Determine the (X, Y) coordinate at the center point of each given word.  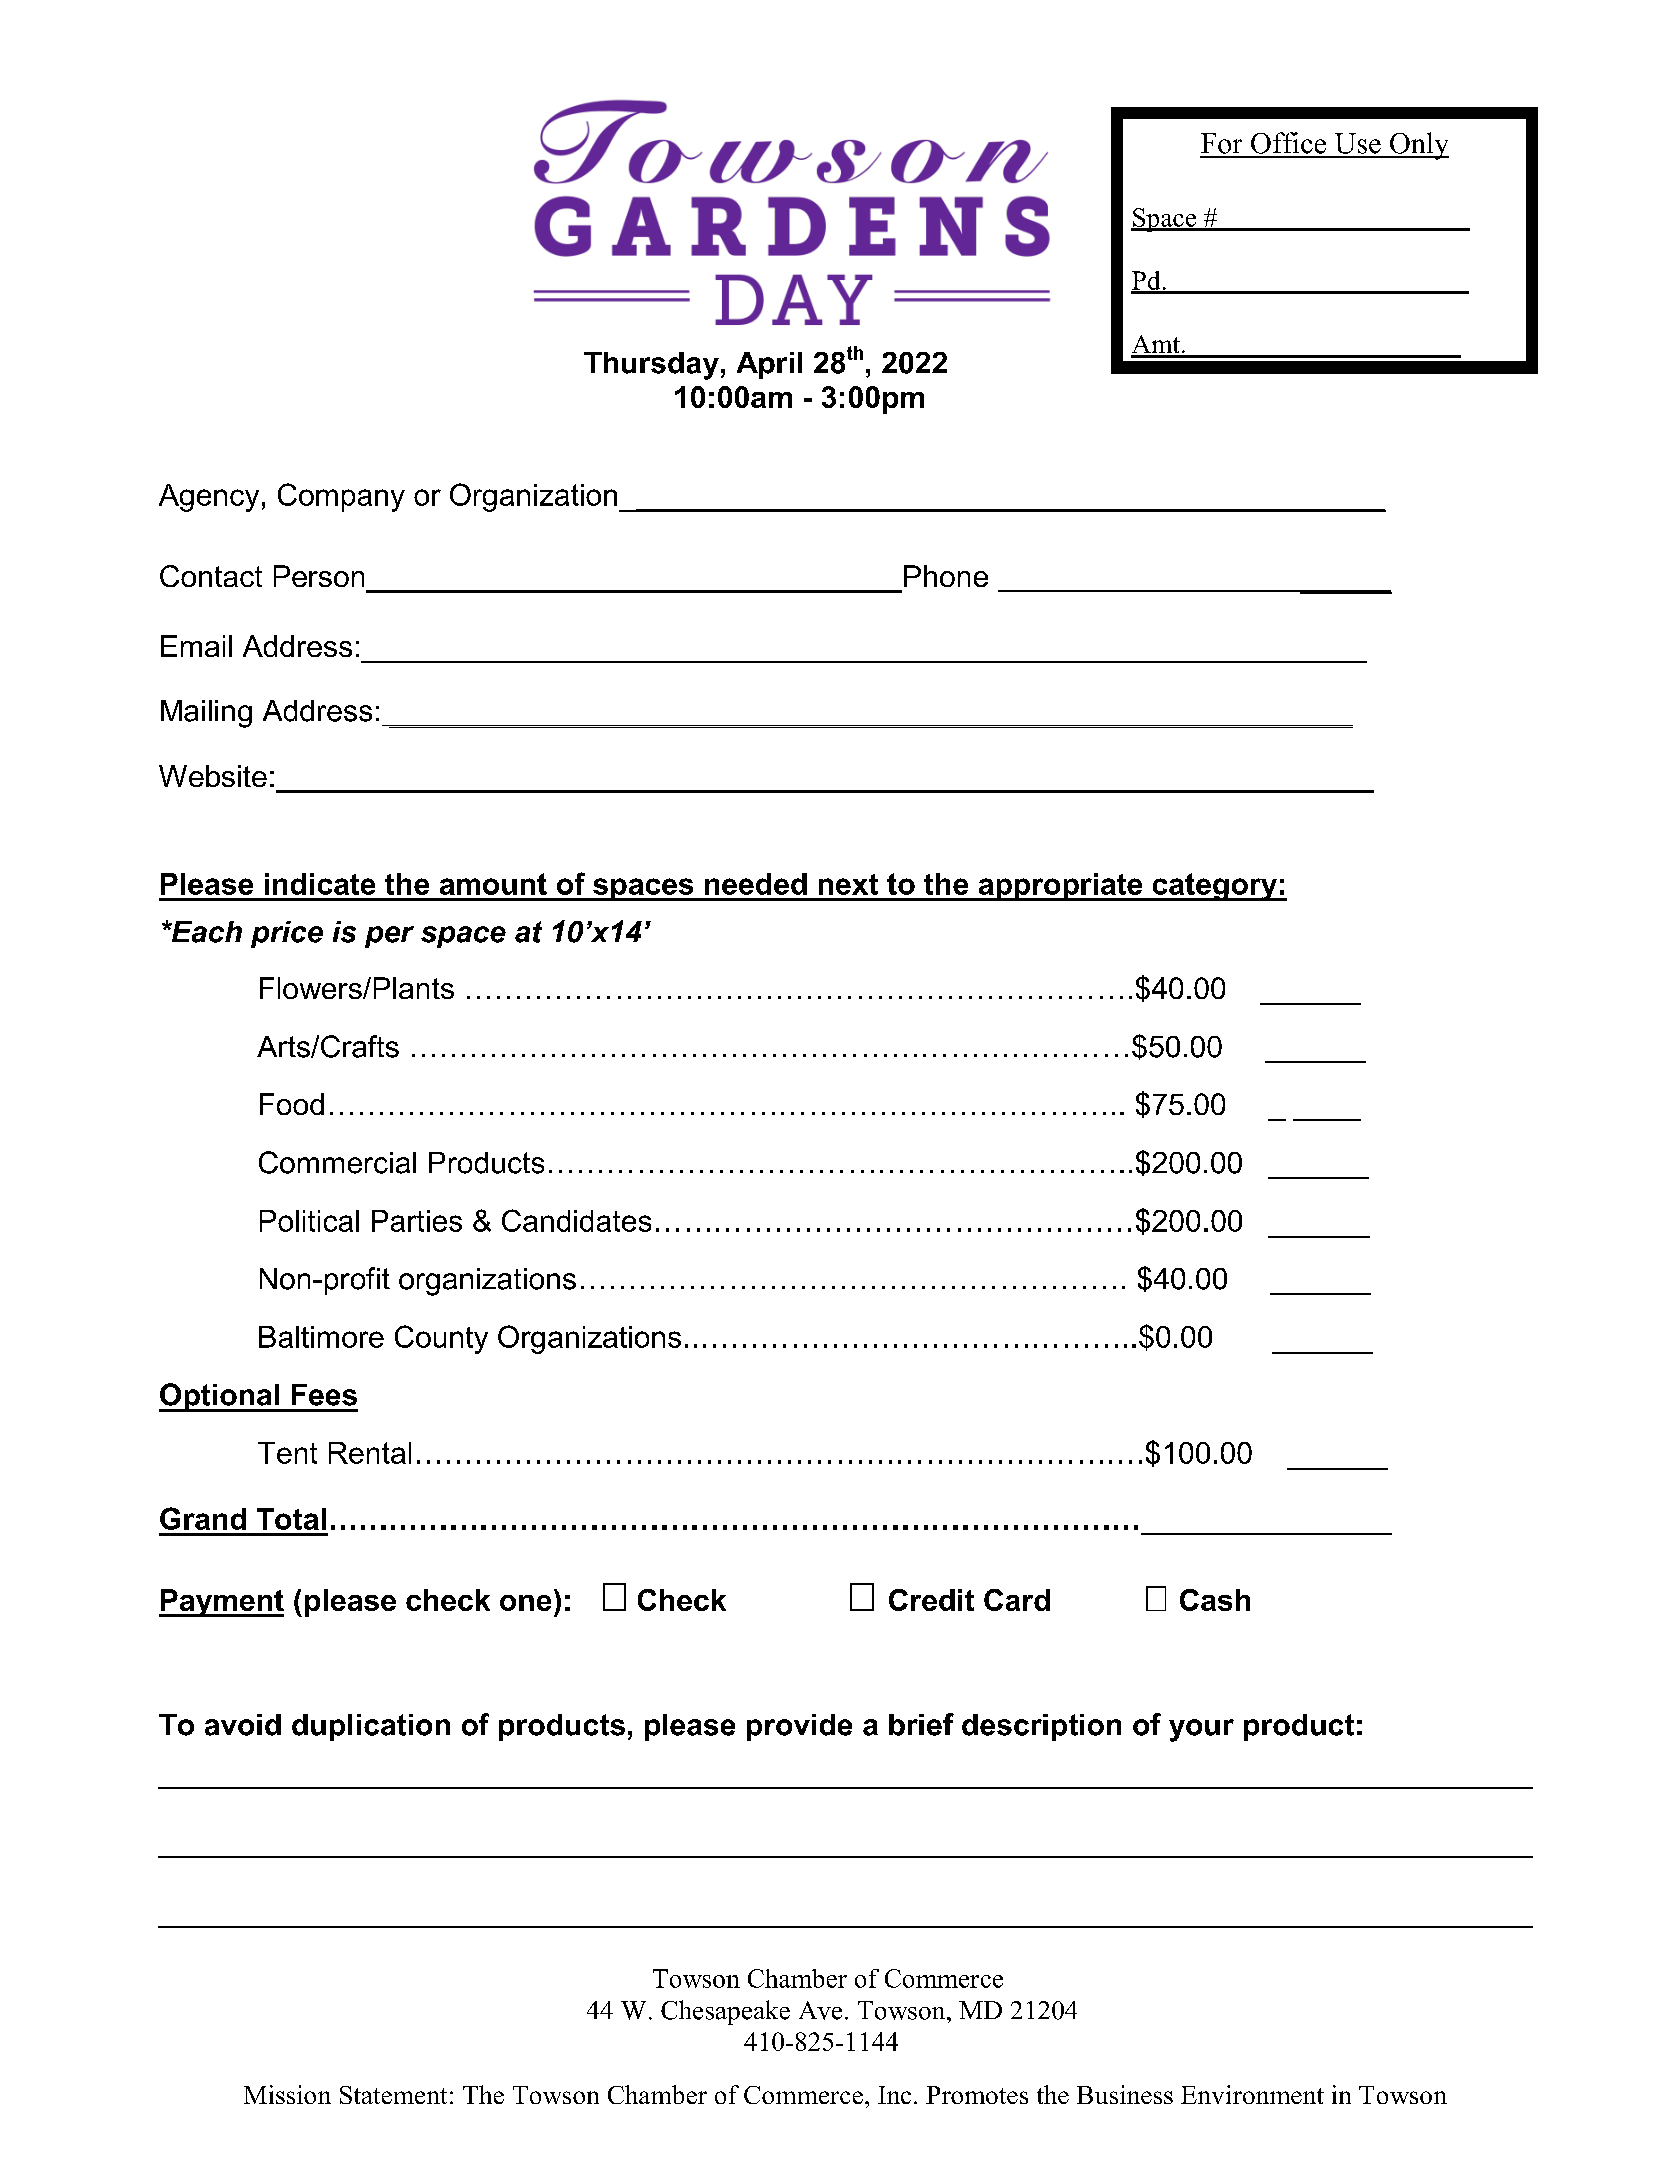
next (848, 884)
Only (1418, 146)
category (1214, 887)
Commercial (337, 1162)
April (769, 365)
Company (341, 497)
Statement (393, 2095)
